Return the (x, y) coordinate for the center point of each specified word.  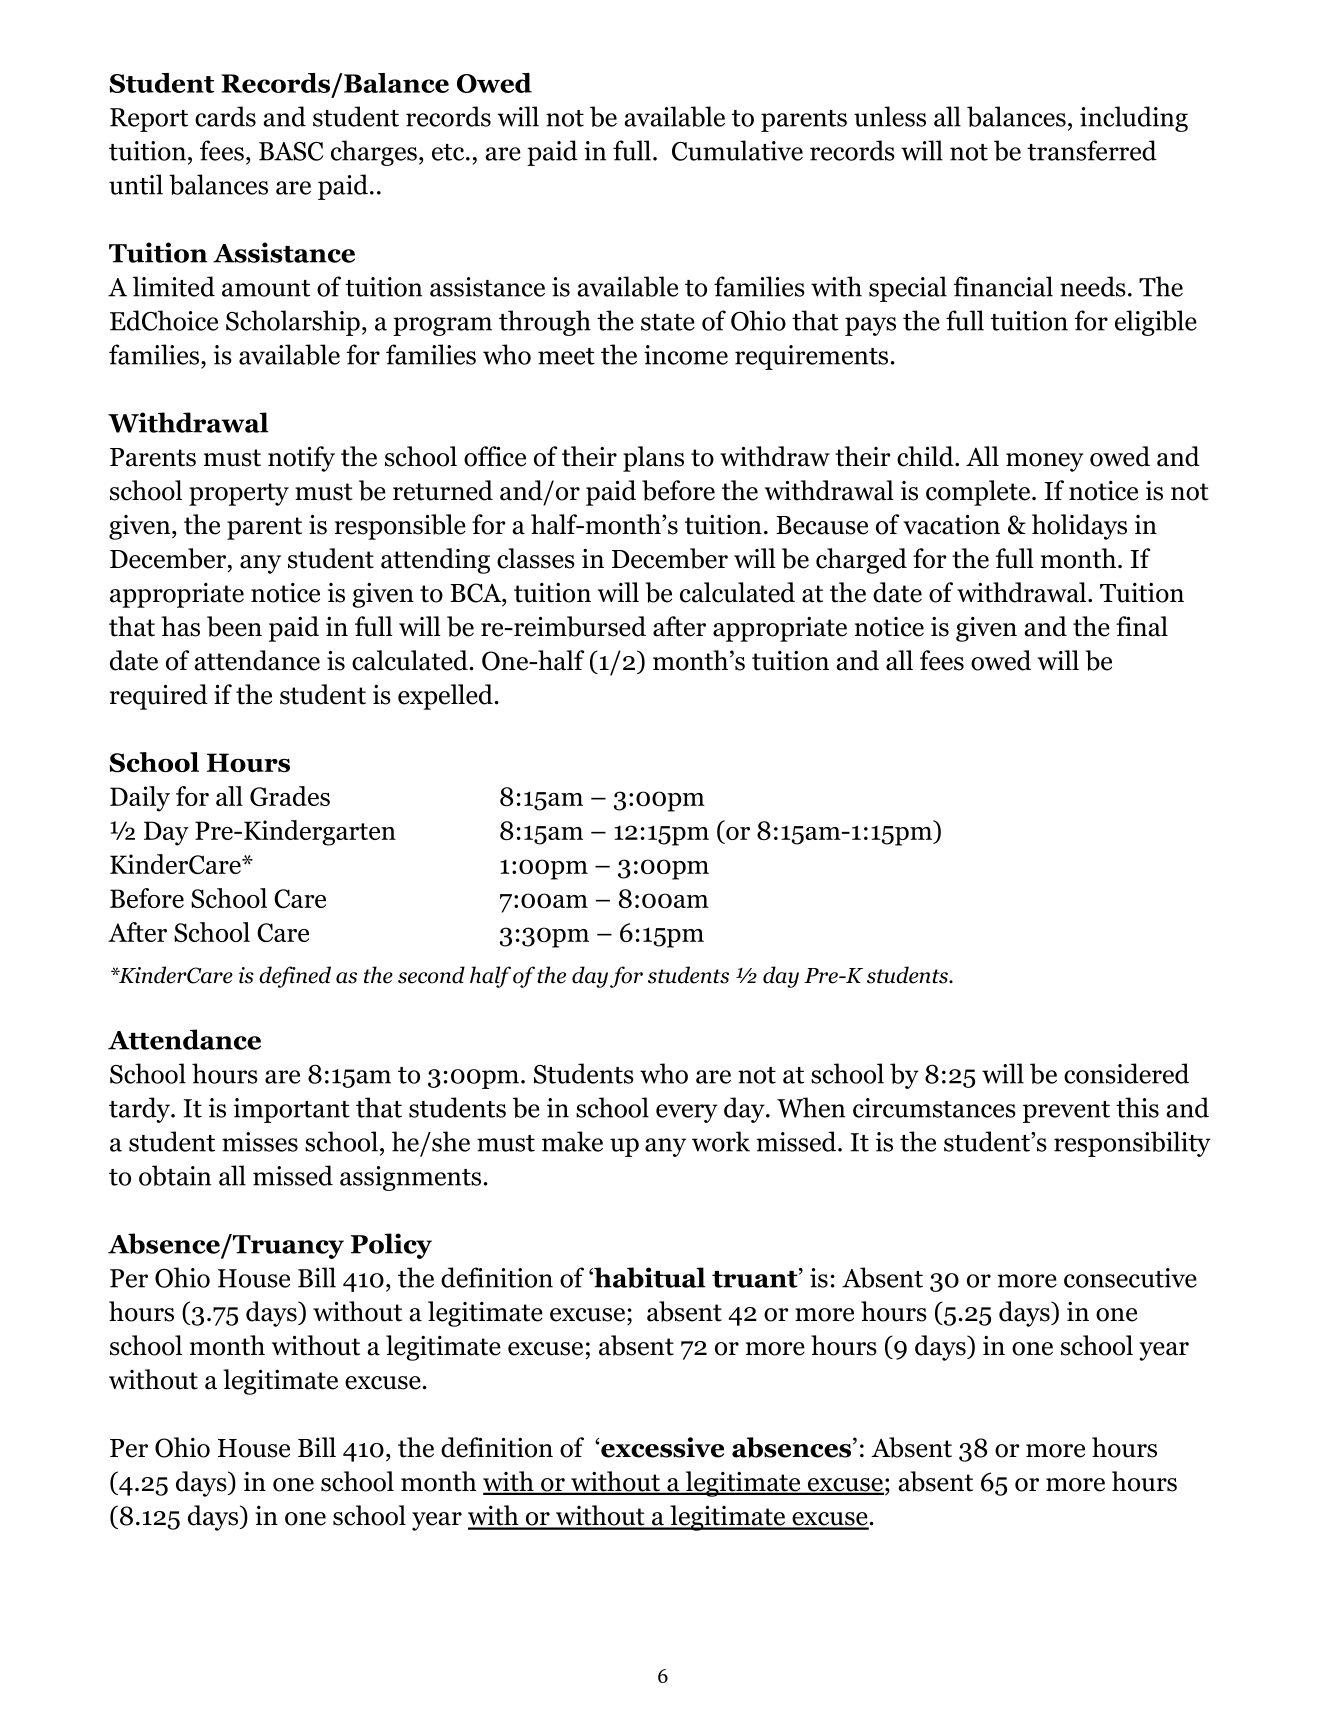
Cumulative (737, 150)
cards (225, 116)
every (687, 1113)
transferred (1092, 150)
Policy (391, 1246)
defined (295, 977)
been (234, 626)
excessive (661, 1447)
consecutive (1130, 1278)
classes (536, 558)
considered (1126, 1073)
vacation (951, 524)
